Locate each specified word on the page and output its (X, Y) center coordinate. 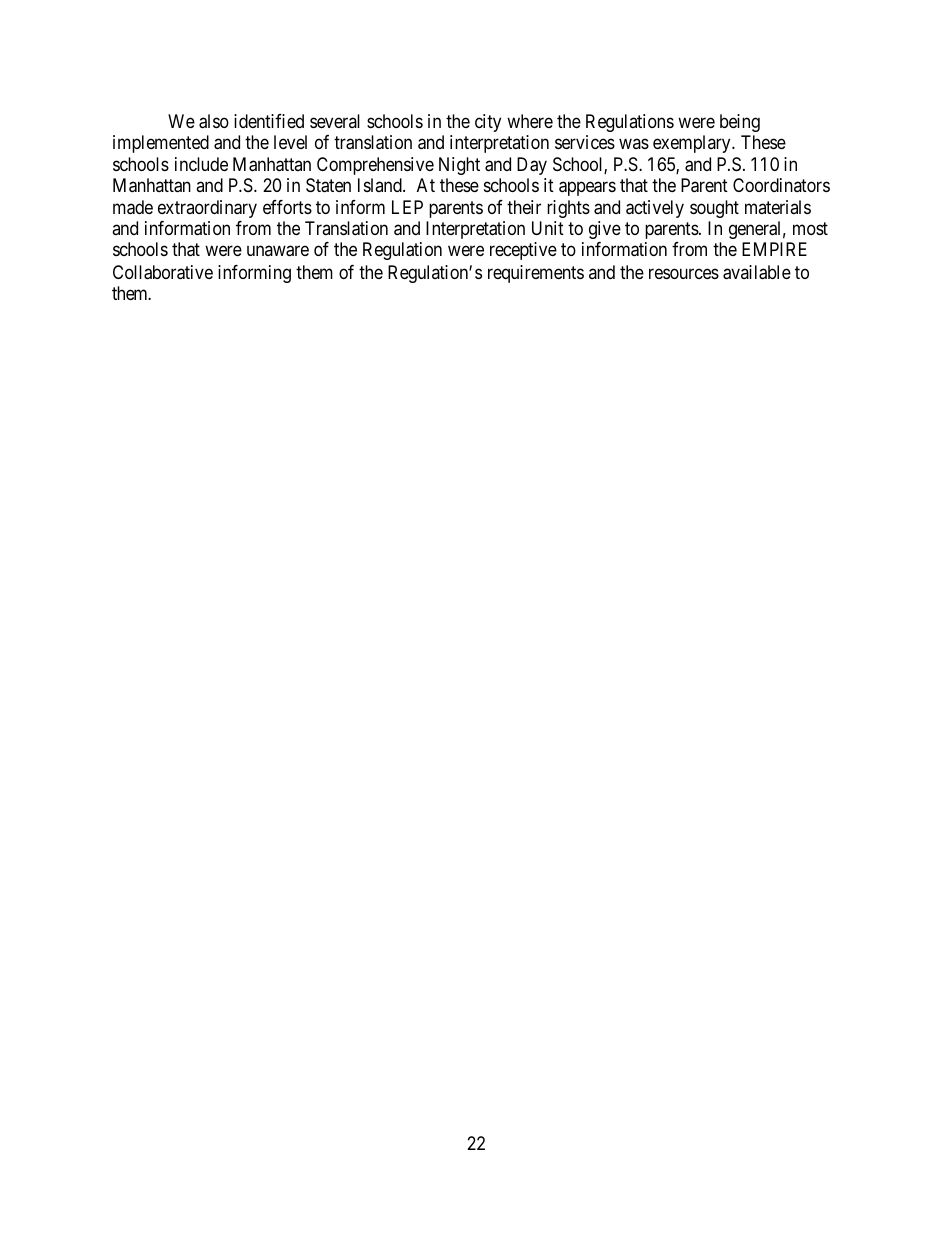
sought (714, 209)
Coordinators (781, 185)
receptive (523, 251)
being (740, 123)
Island (381, 185)
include (201, 164)
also (214, 121)
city (488, 123)
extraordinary (207, 209)
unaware (278, 251)
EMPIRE (774, 249)
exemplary (693, 144)
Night (459, 166)
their (524, 207)
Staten (328, 185)
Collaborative (163, 272)
